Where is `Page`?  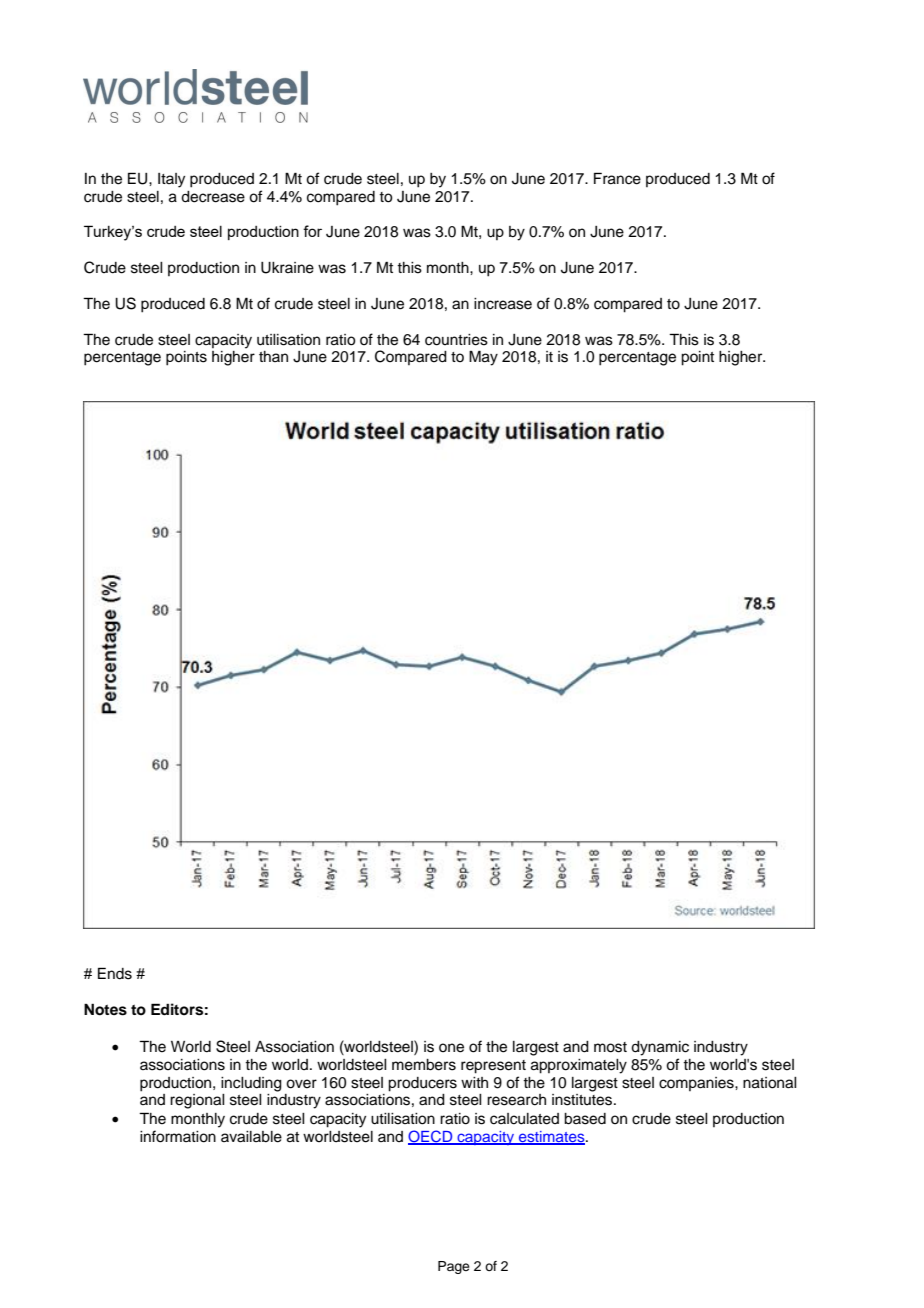
Page is located at coordinates (454, 1267).
